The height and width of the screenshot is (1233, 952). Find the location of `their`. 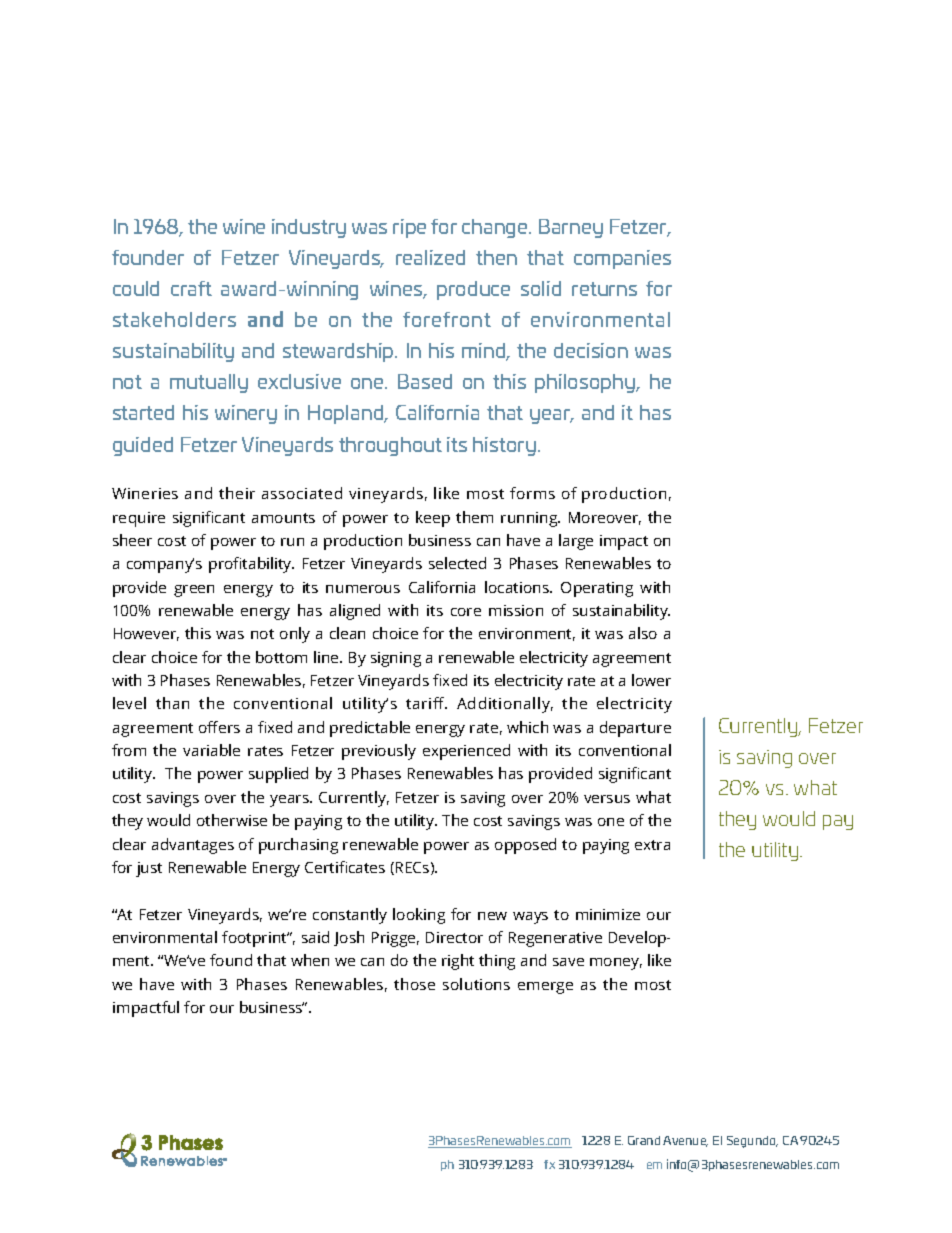

their is located at coordinates (237, 493).
